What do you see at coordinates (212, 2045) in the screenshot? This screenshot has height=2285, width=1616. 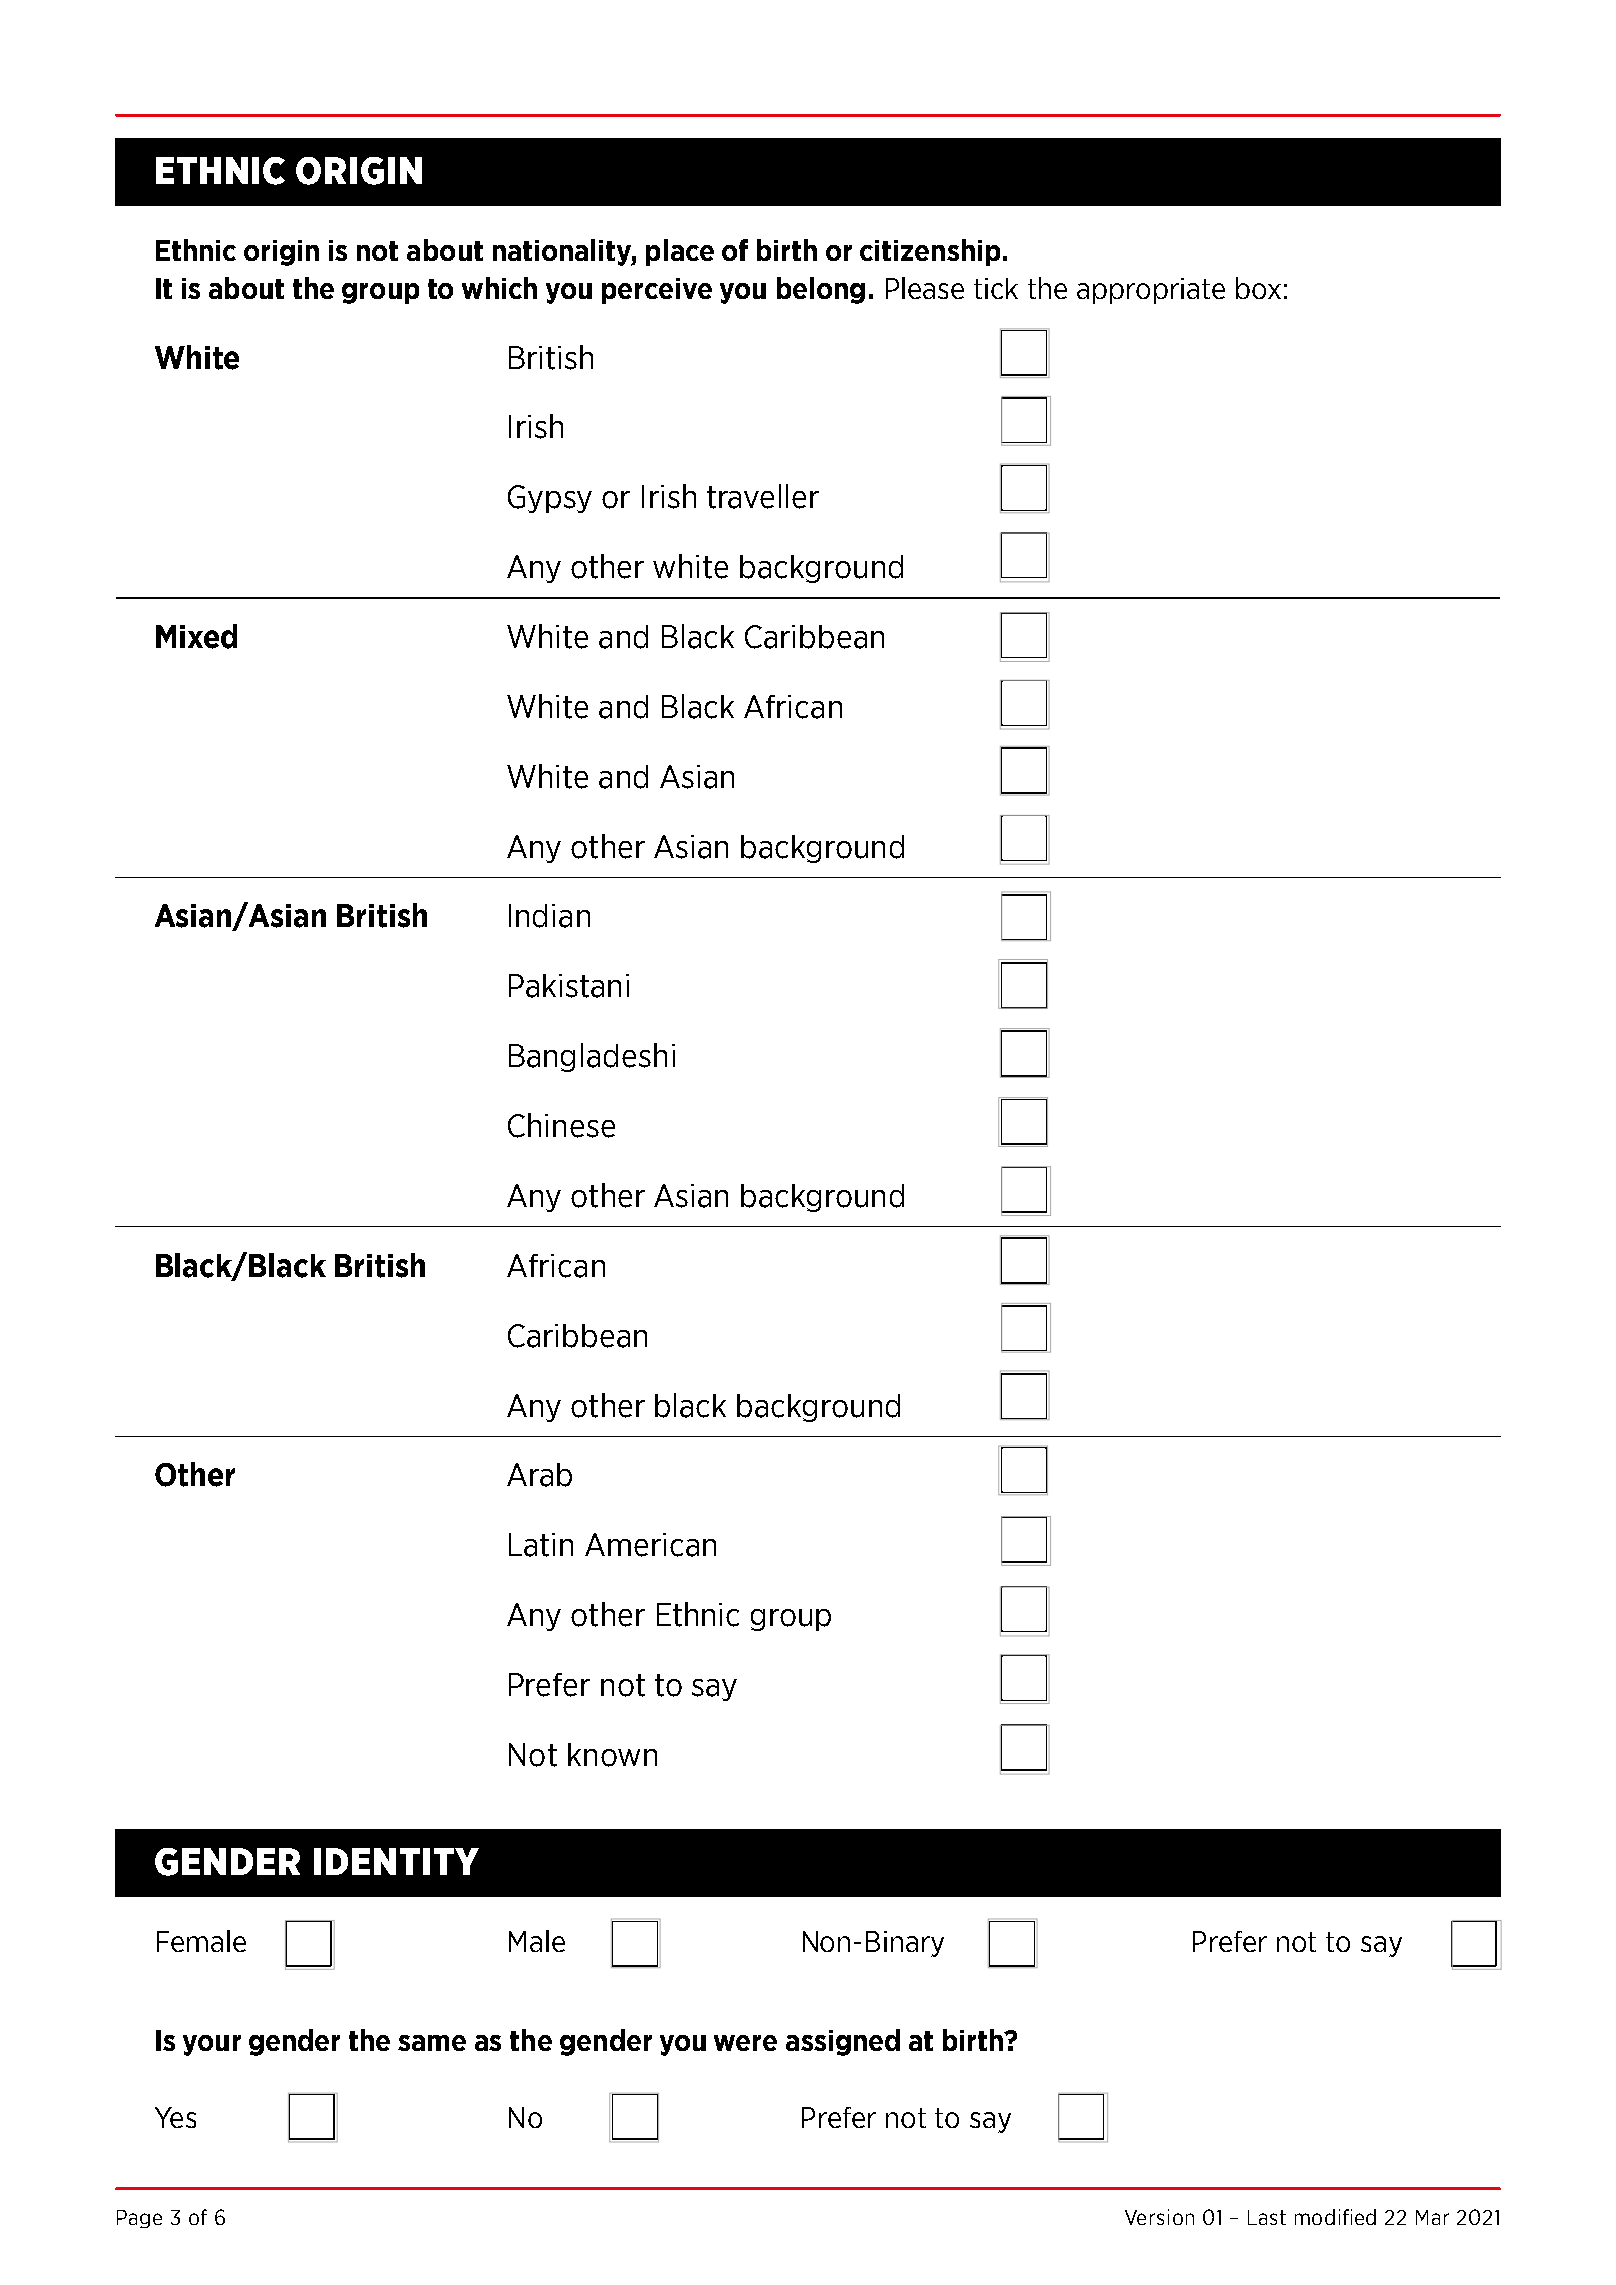 I see `your` at bounding box center [212, 2045].
